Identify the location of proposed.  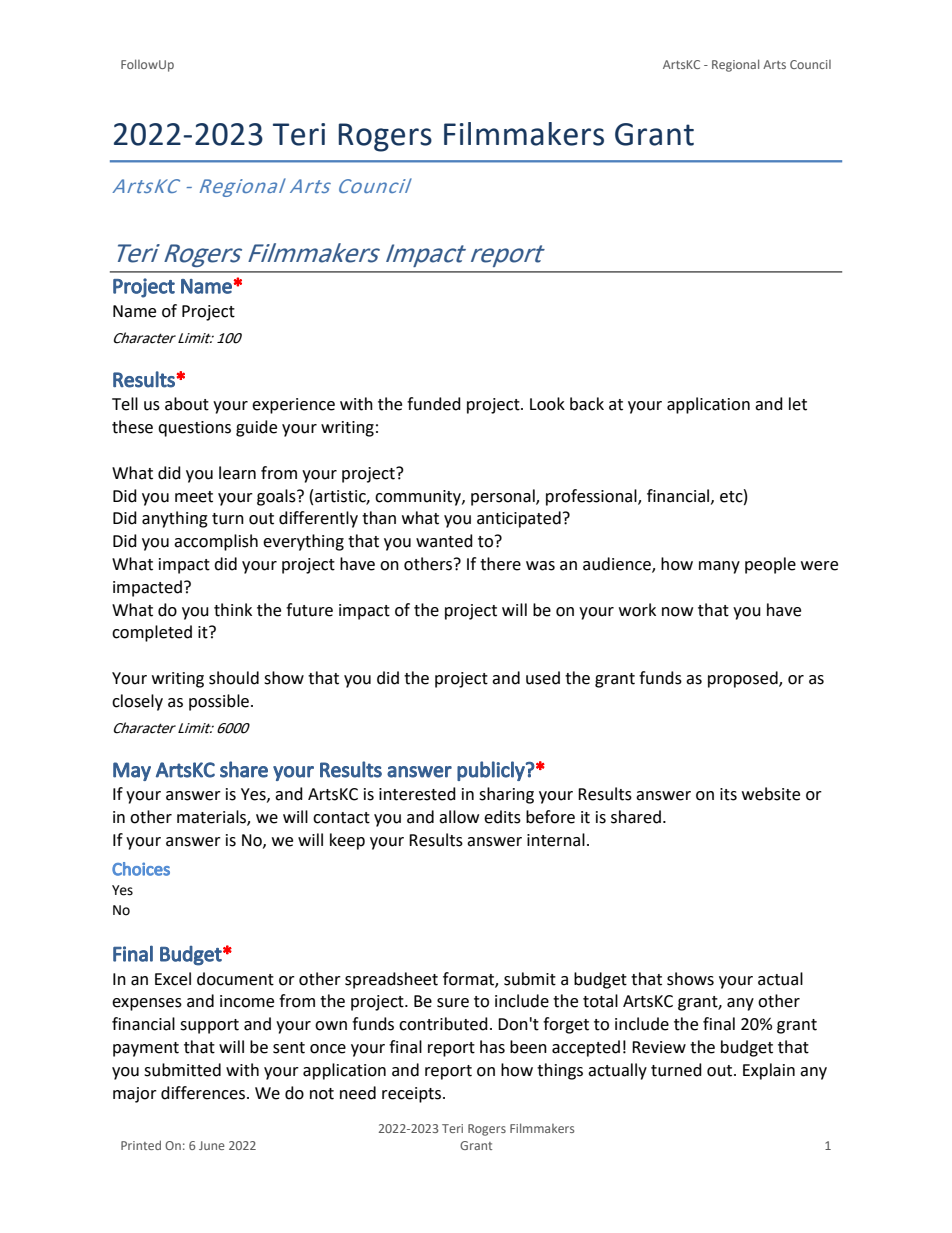
(744, 679).
